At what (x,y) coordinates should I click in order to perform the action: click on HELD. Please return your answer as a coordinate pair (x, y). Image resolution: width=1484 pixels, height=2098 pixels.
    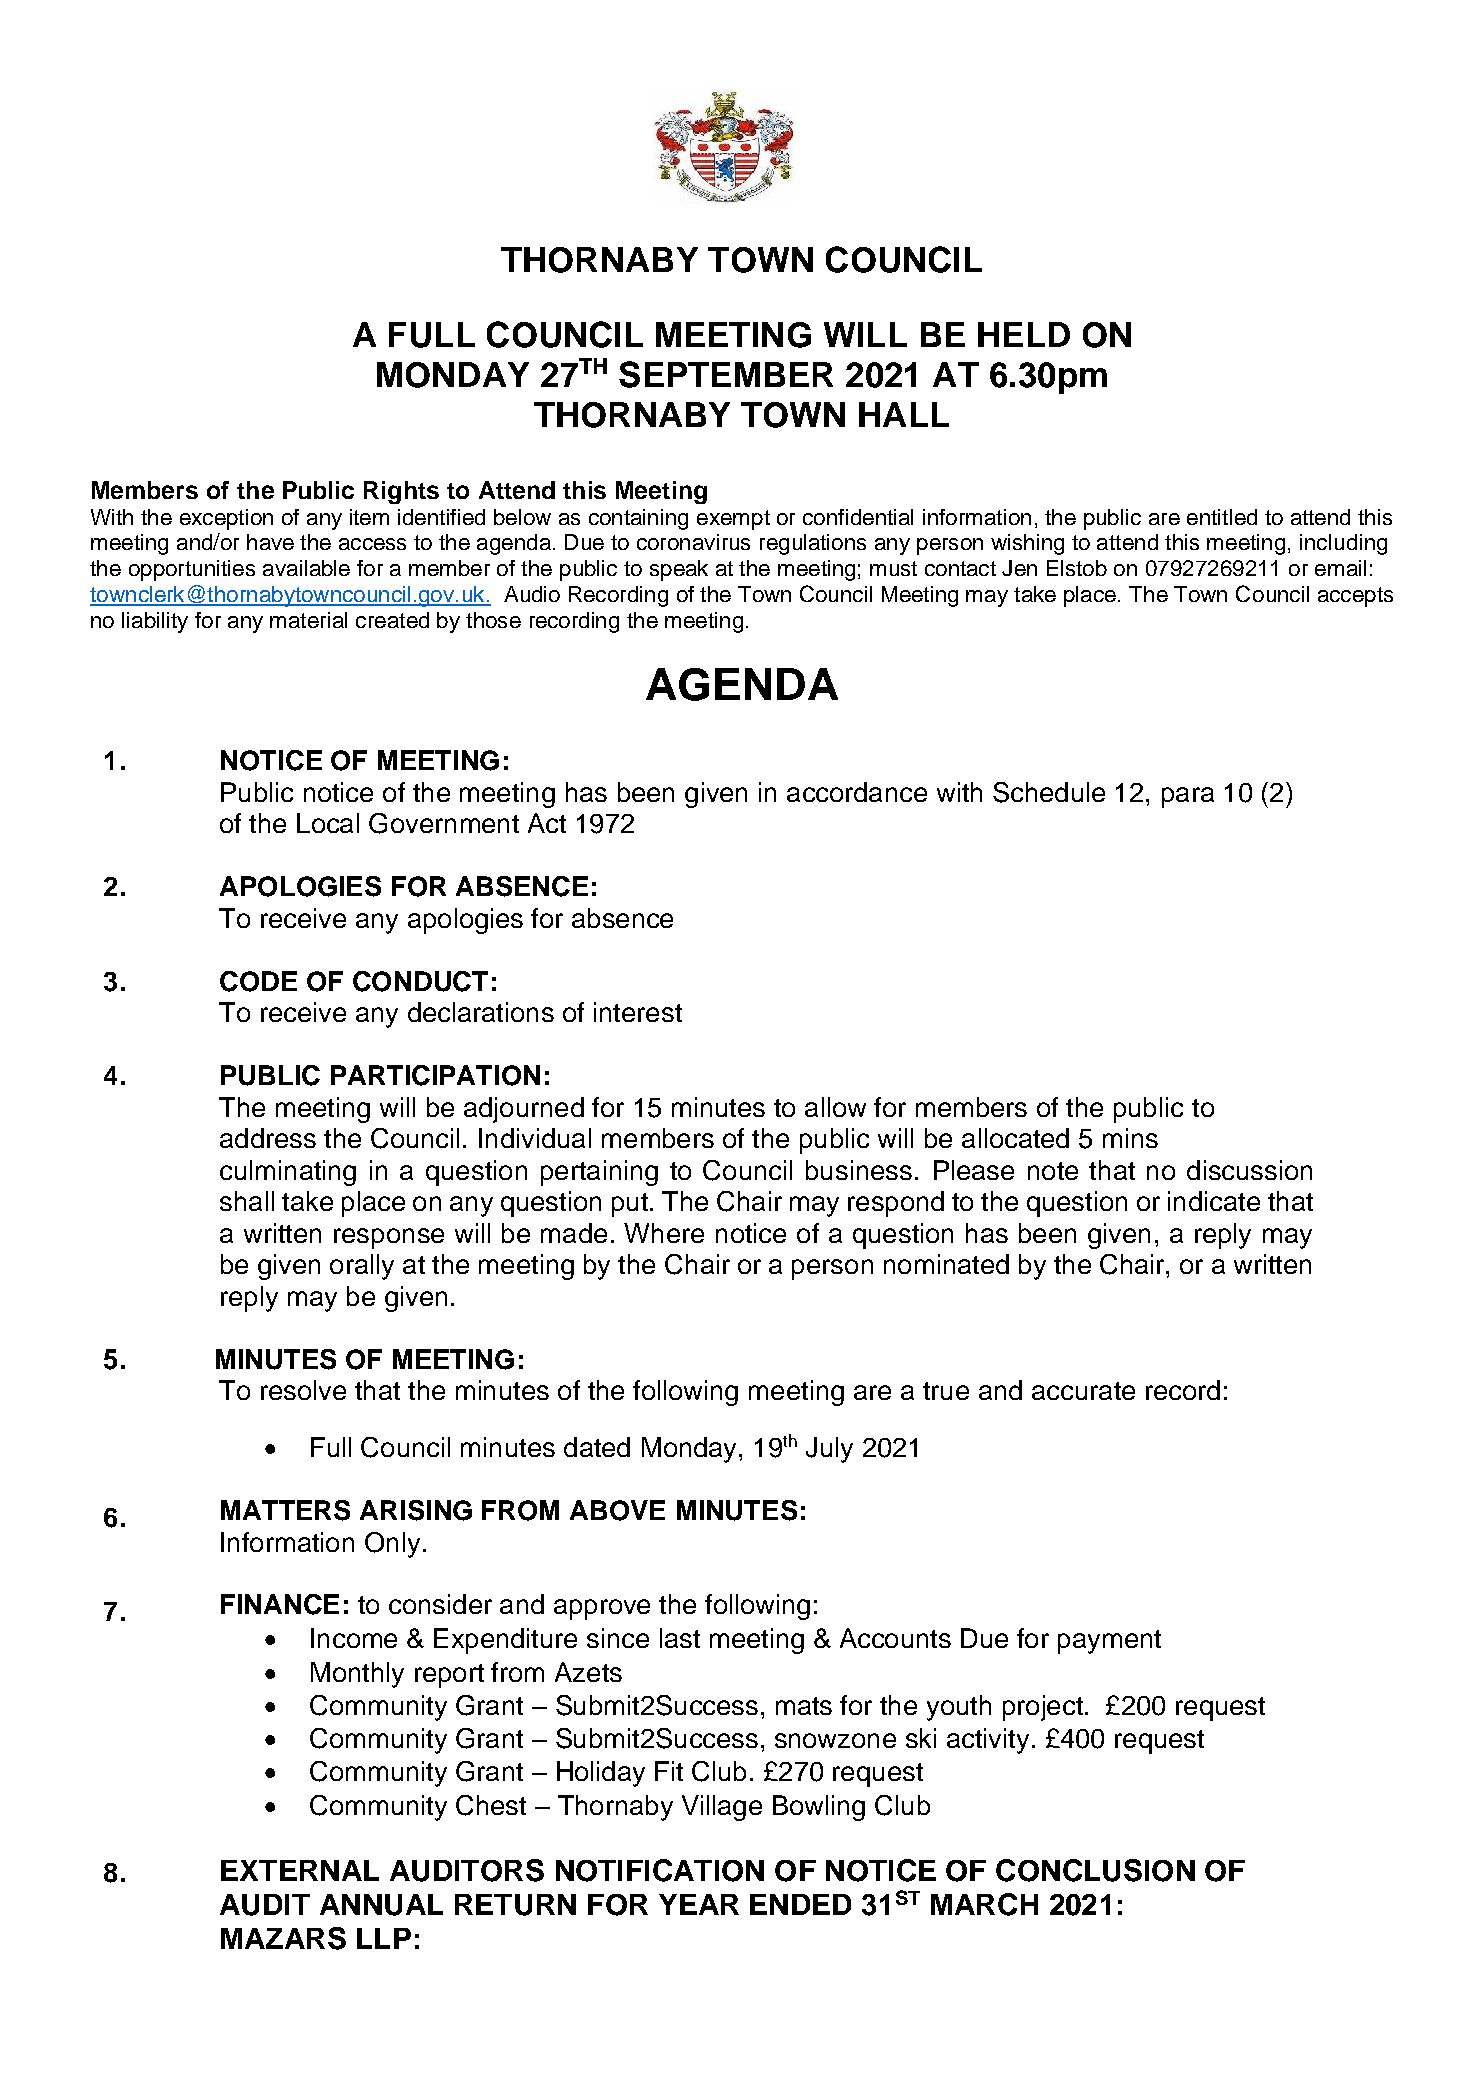
    Looking at the image, I should click on (1024, 334).
